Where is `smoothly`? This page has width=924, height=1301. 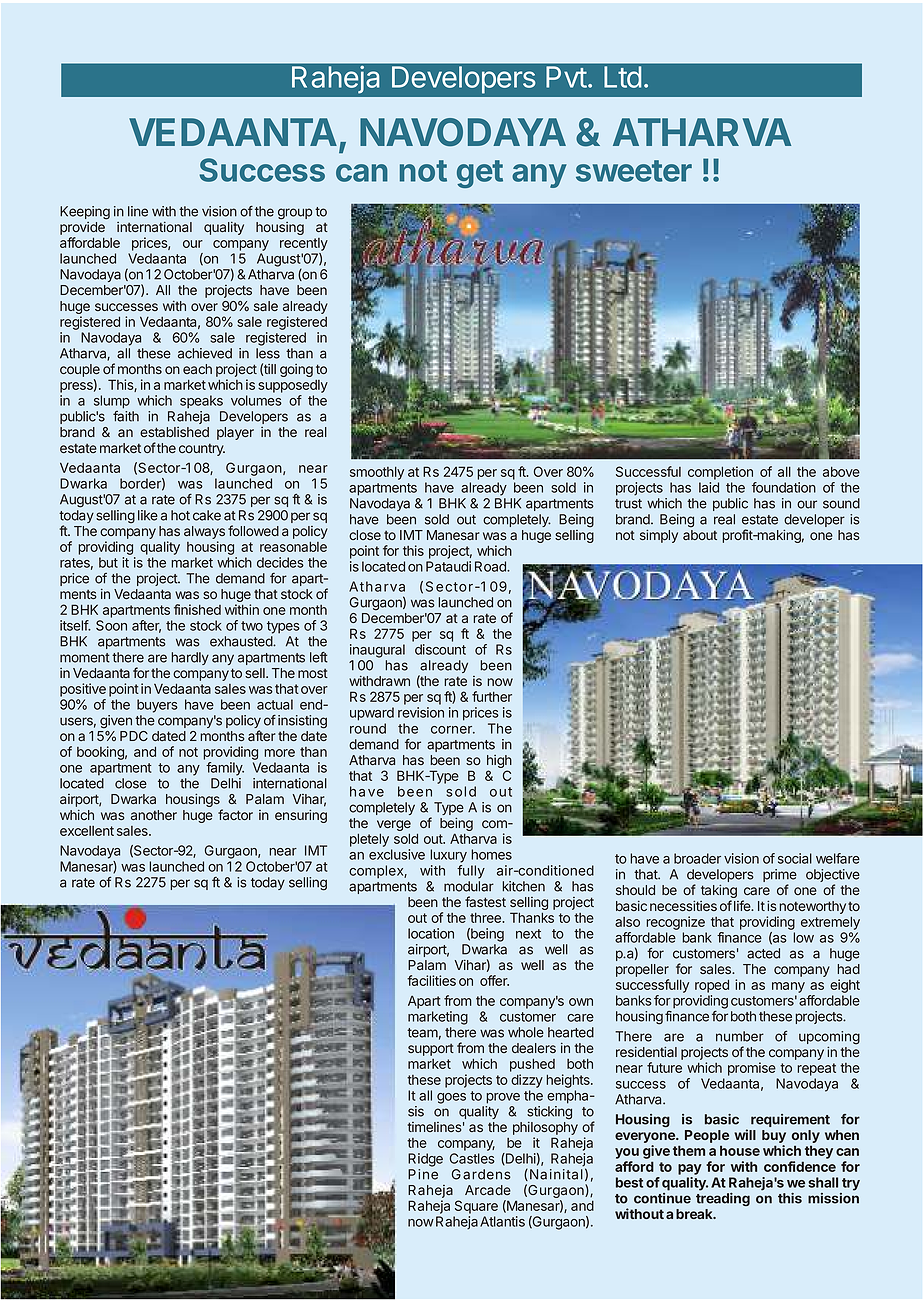 smoothly is located at coordinates (377, 473).
